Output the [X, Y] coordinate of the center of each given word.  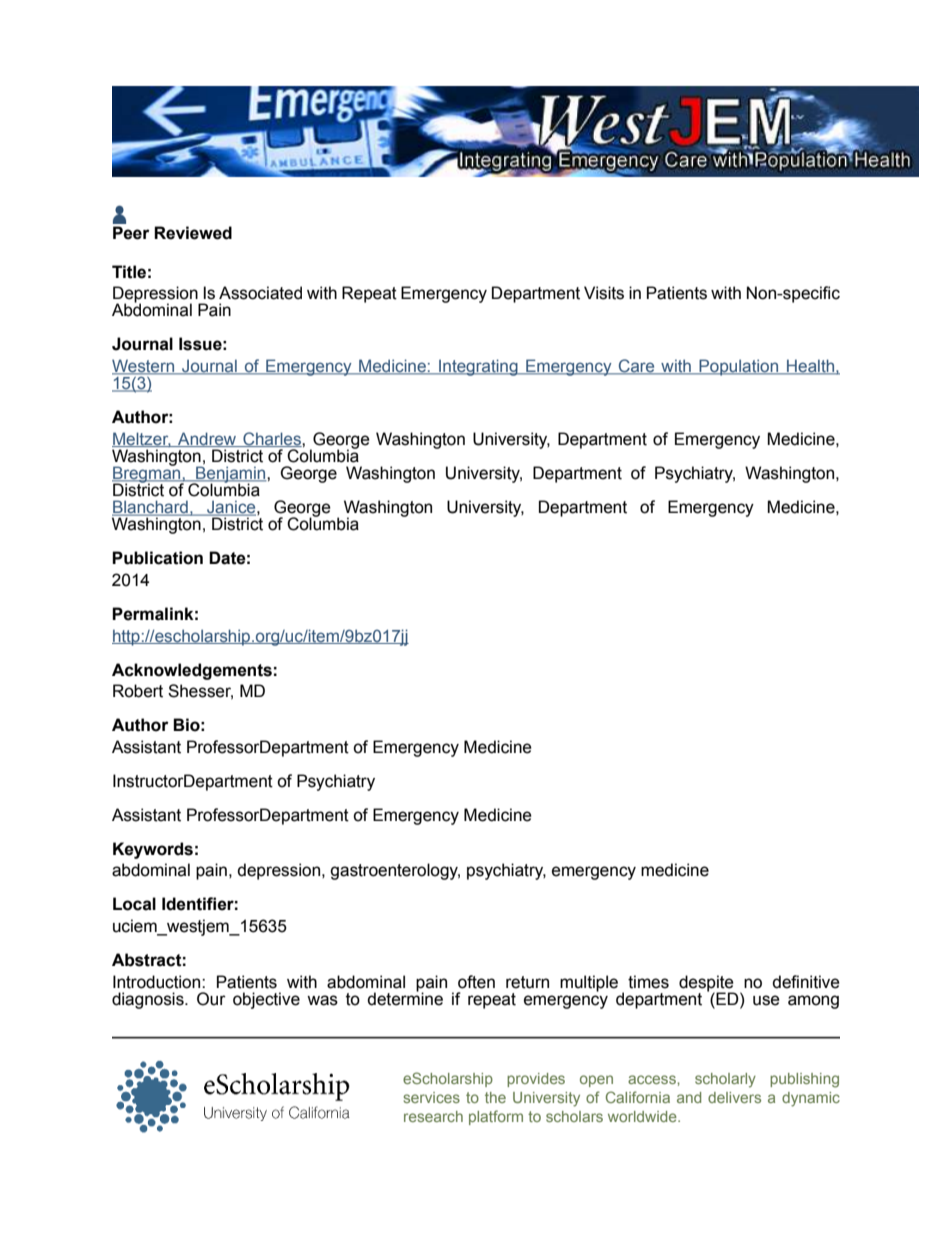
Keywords [153, 850]
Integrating [478, 367]
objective [266, 1000]
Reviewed [193, 233]
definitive [806, 982]
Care [636, 367]
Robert [138, 691]
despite [706, 984]
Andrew [207, 439]
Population [739, 367]
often [476, 982]
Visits [604, 293]
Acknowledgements [192, 671]
